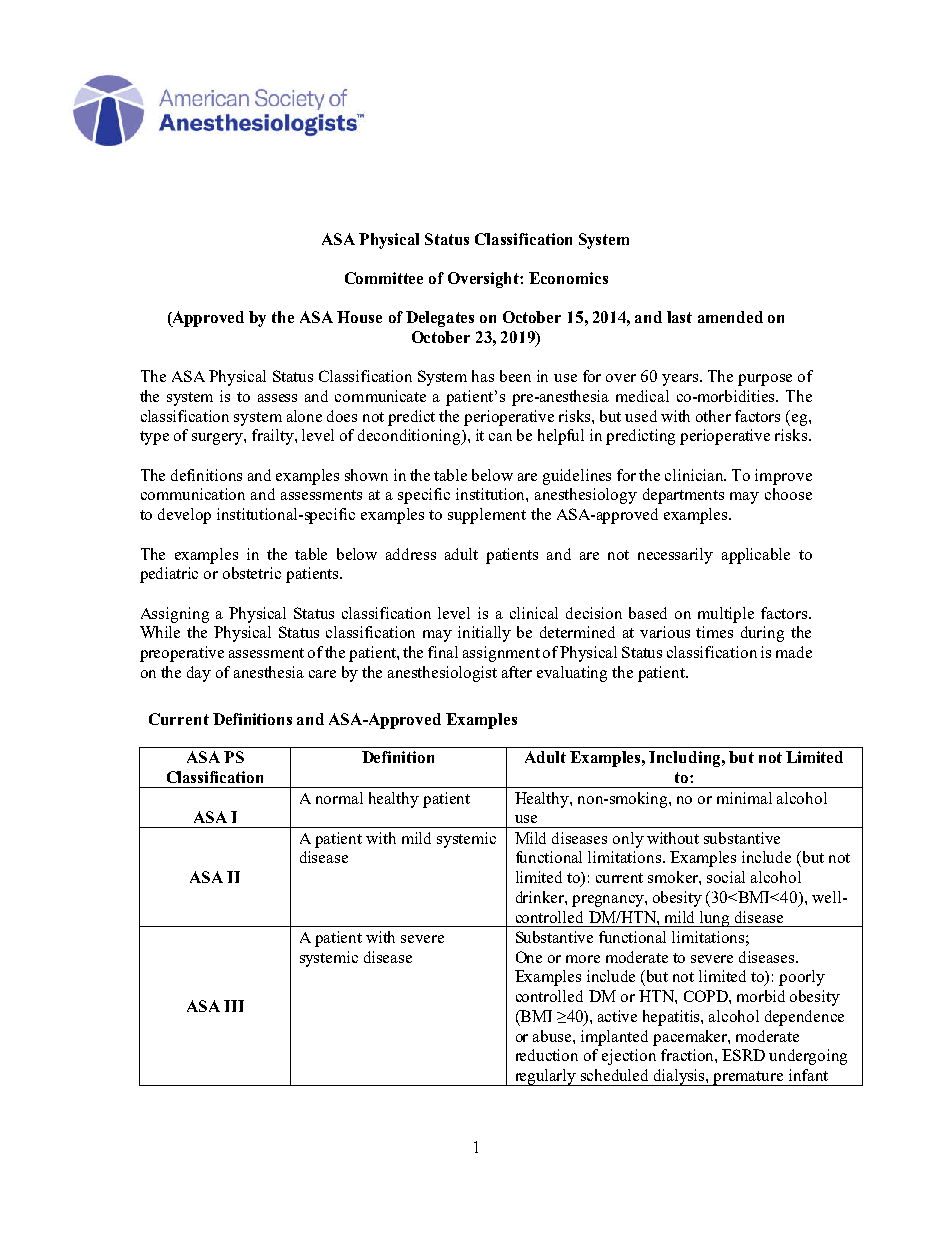 This screenshot has width=952, height=1233. I want to click on supplement, so click(487, 516).
